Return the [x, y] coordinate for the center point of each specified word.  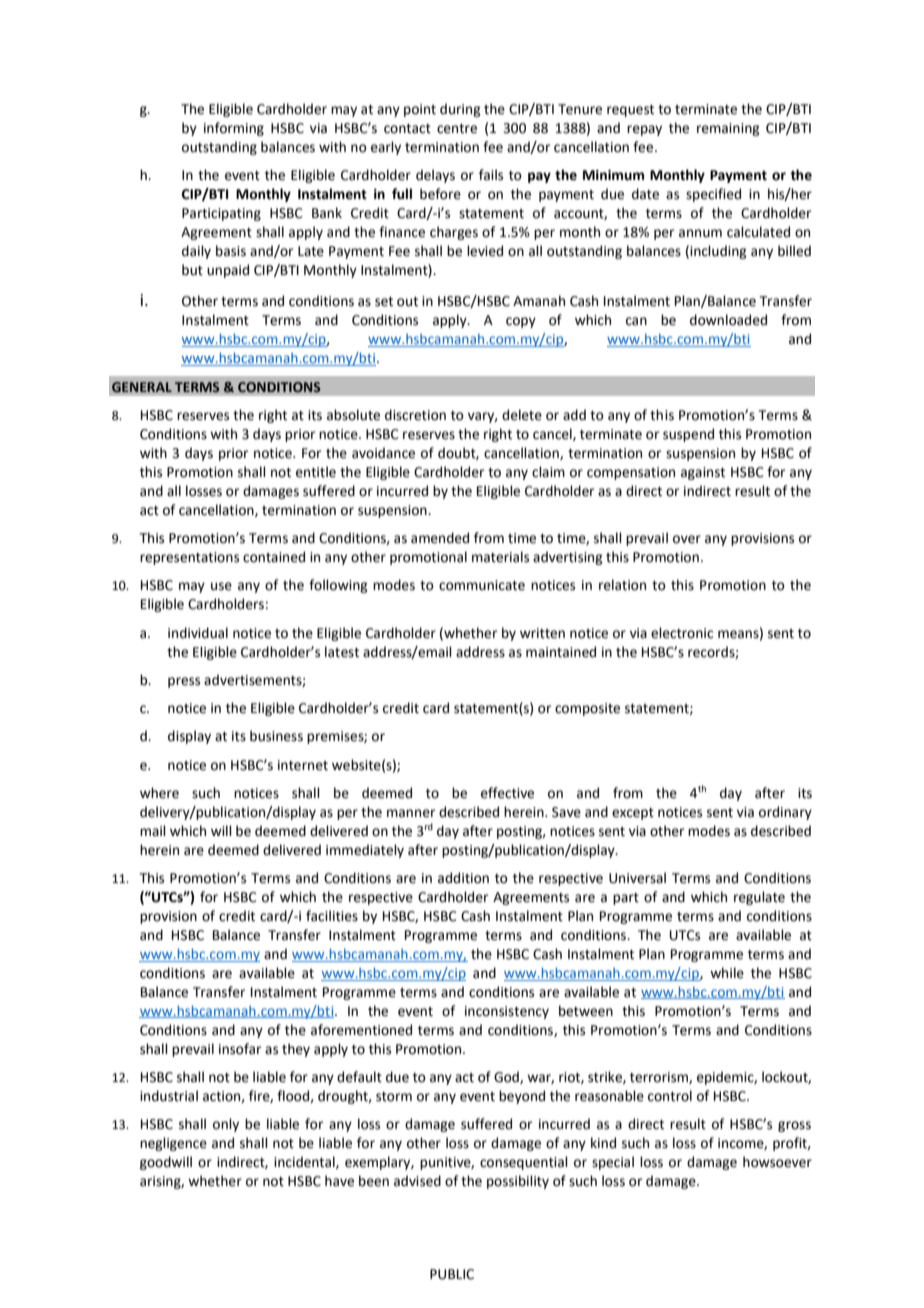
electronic [682, 633]
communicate [482, 585]
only [226, 1125]
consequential [524, 1163]
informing [234, 129]
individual [198, 633]
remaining [728, 129]
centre [457, 129]
